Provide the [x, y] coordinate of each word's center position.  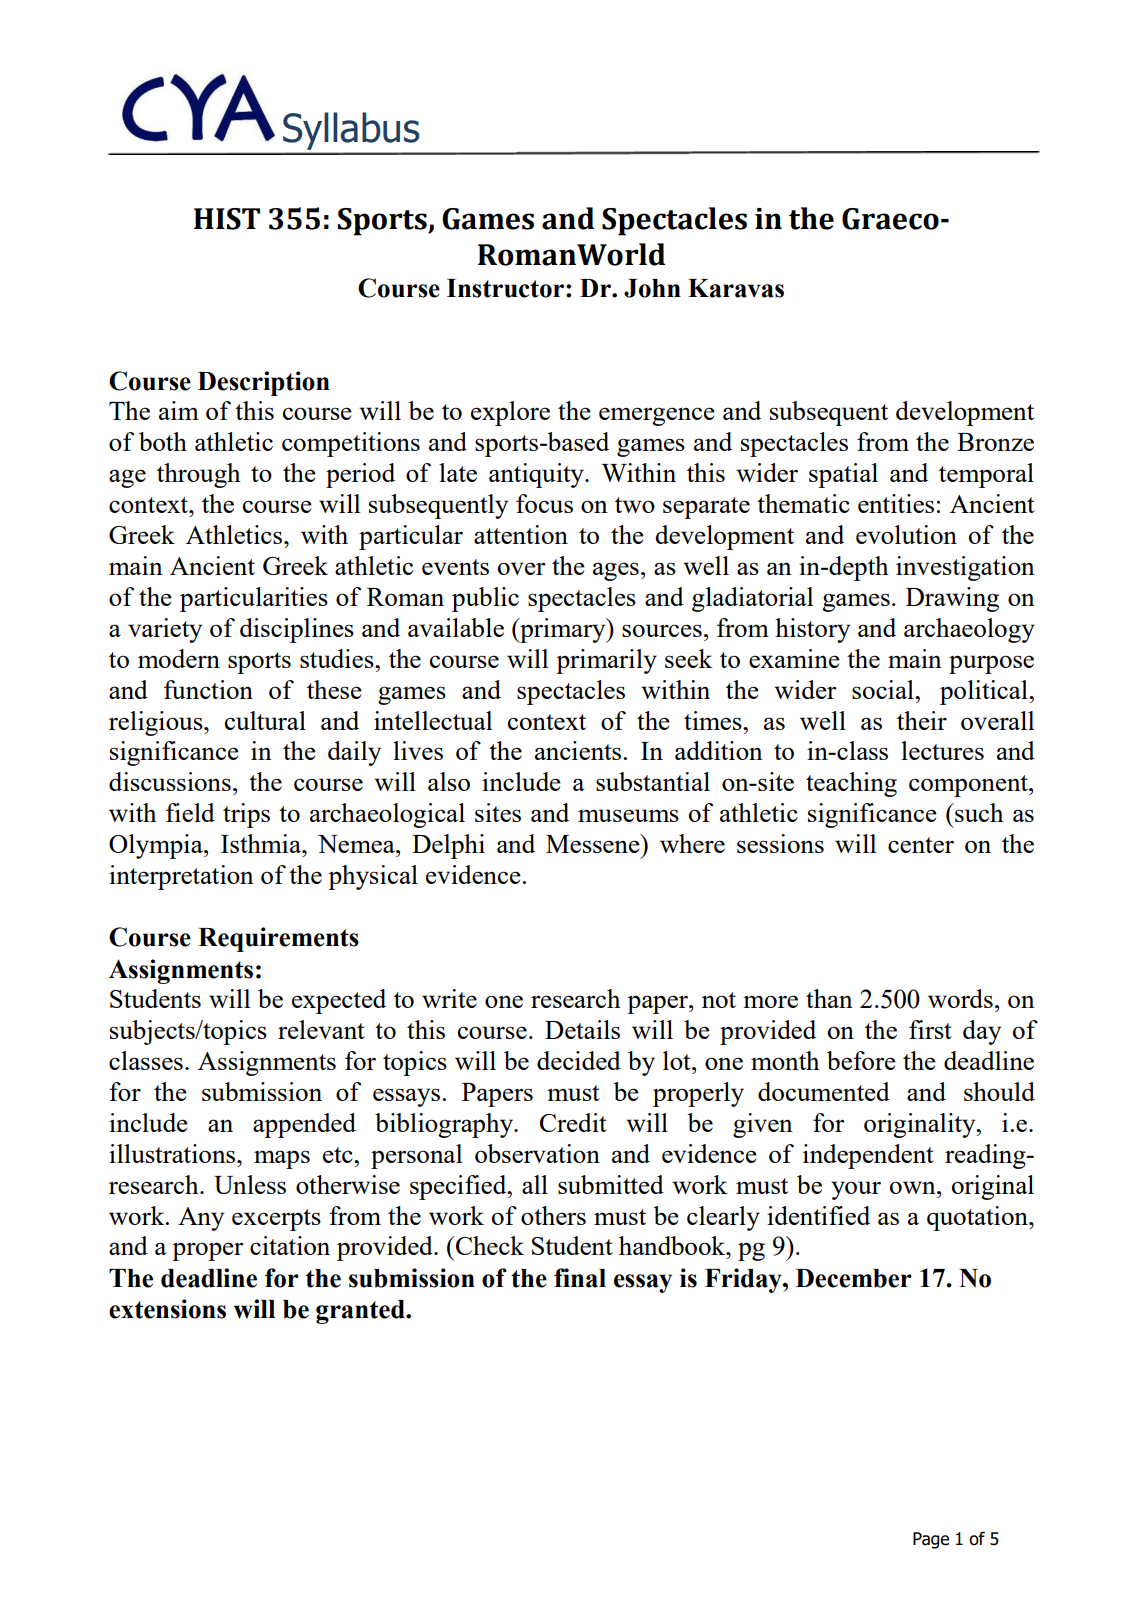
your [856, 1190]
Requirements [278, 939]
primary [563, 630]
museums [628, 815]
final [580, 1278]
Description [264, 383]
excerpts [276, 1220]
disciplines [297, 630]
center [921, 845]
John [652, 288]
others [553, 1215]
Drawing [952, 599]
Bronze [995, 442]
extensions [167, 1309]
